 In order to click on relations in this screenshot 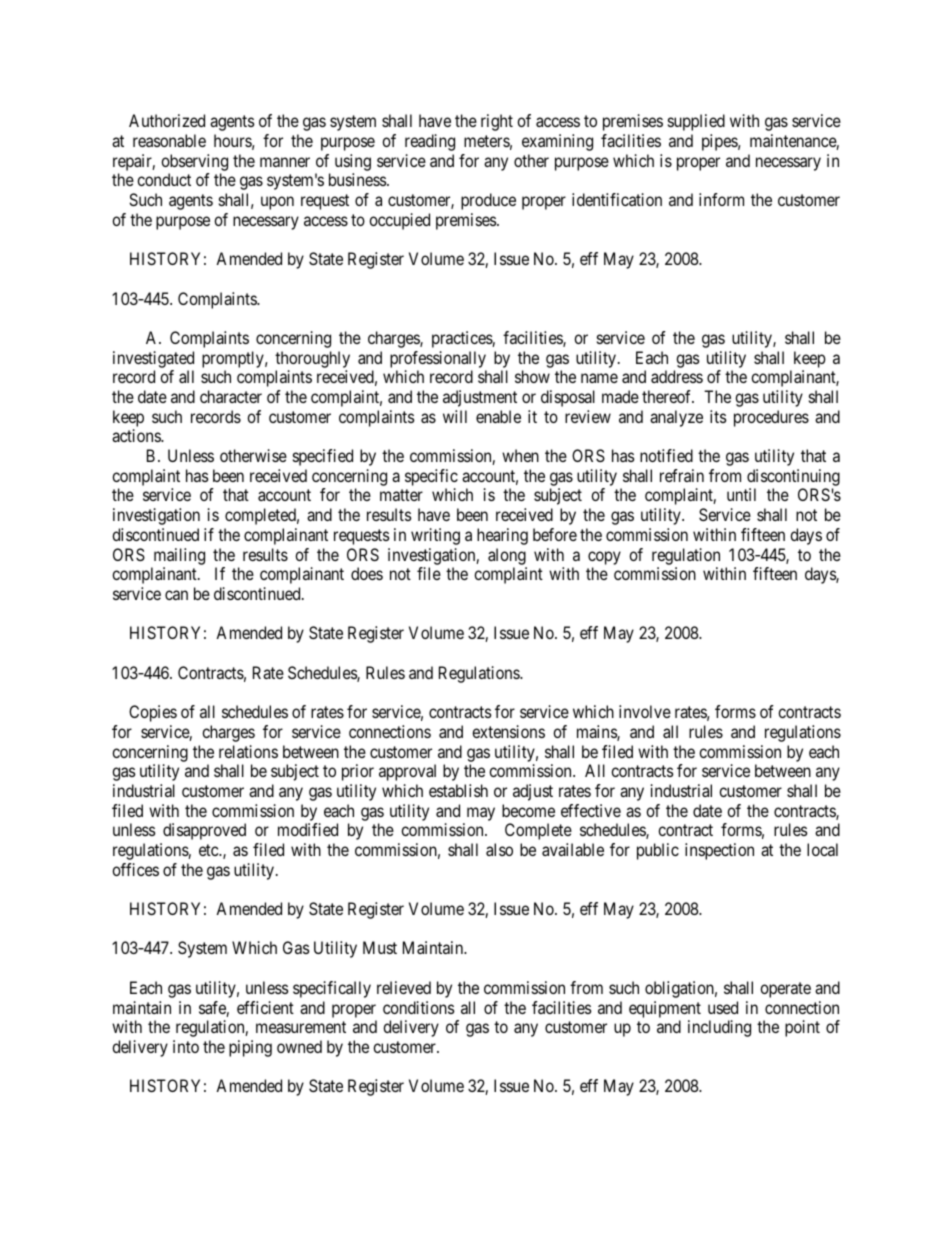, I will do `click(248, 751)`.
